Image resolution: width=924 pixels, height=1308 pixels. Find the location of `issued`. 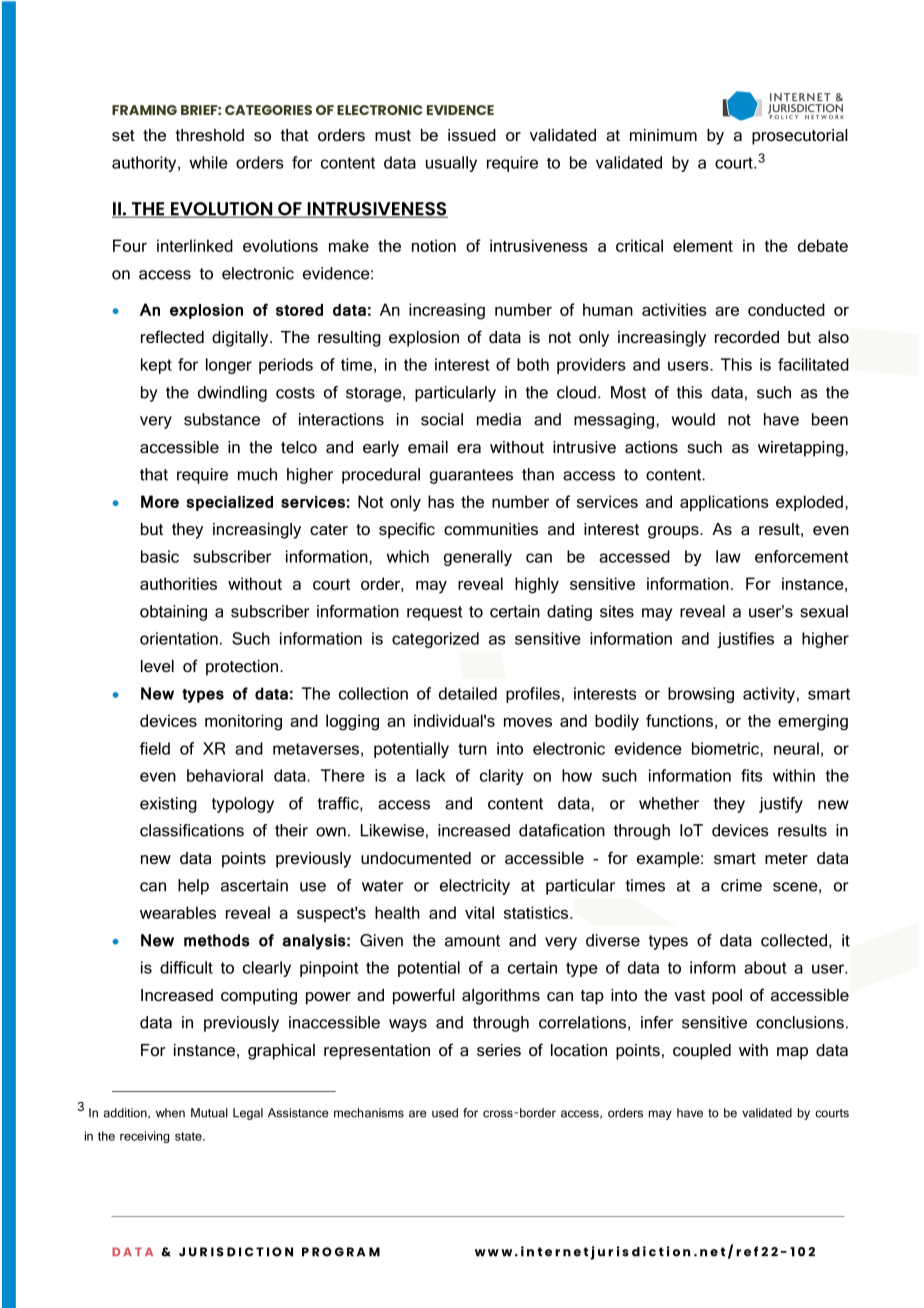

issued is located at coordinates (472, 135).
